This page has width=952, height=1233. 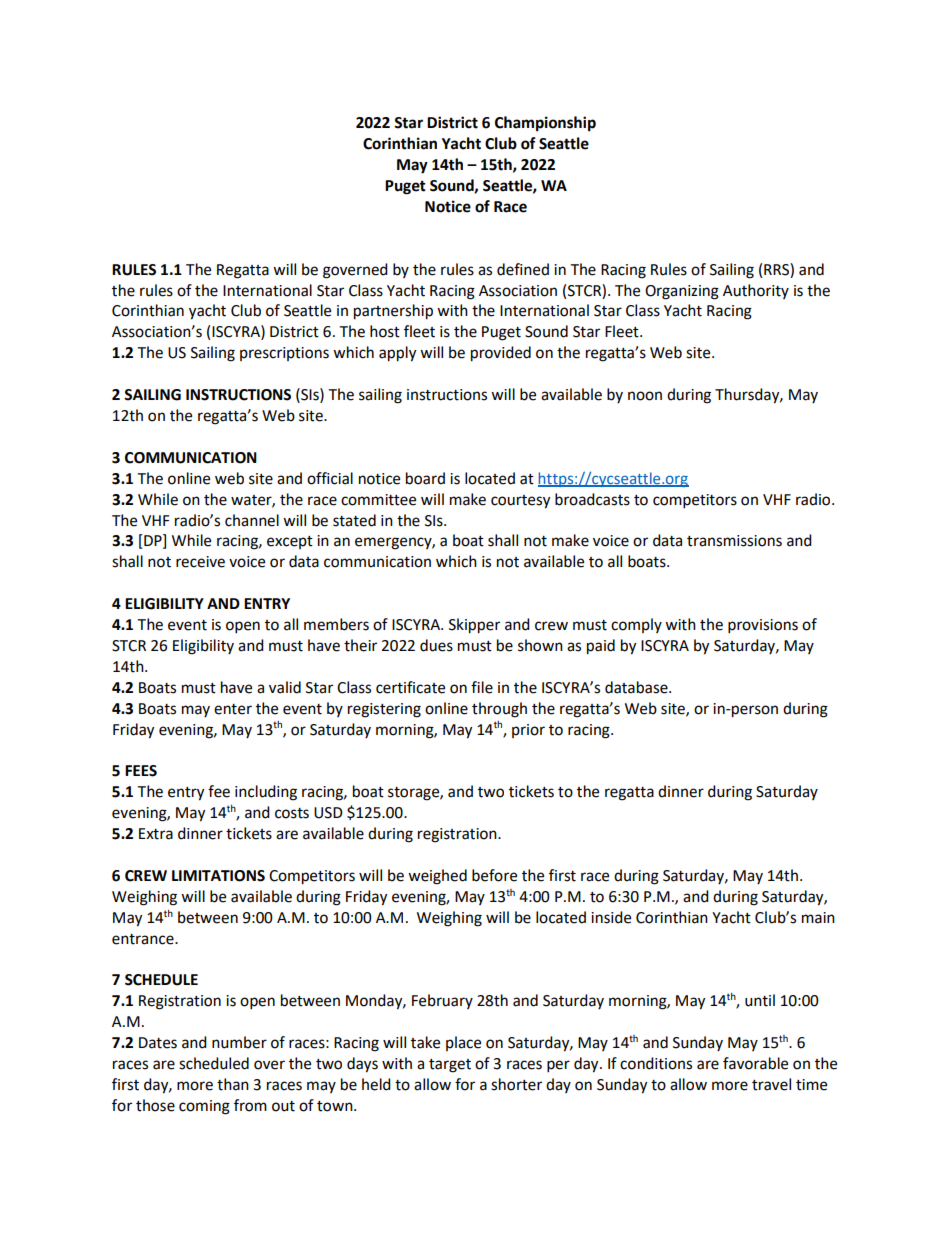 I want to click on Authority, so click(x=756, y=291).
